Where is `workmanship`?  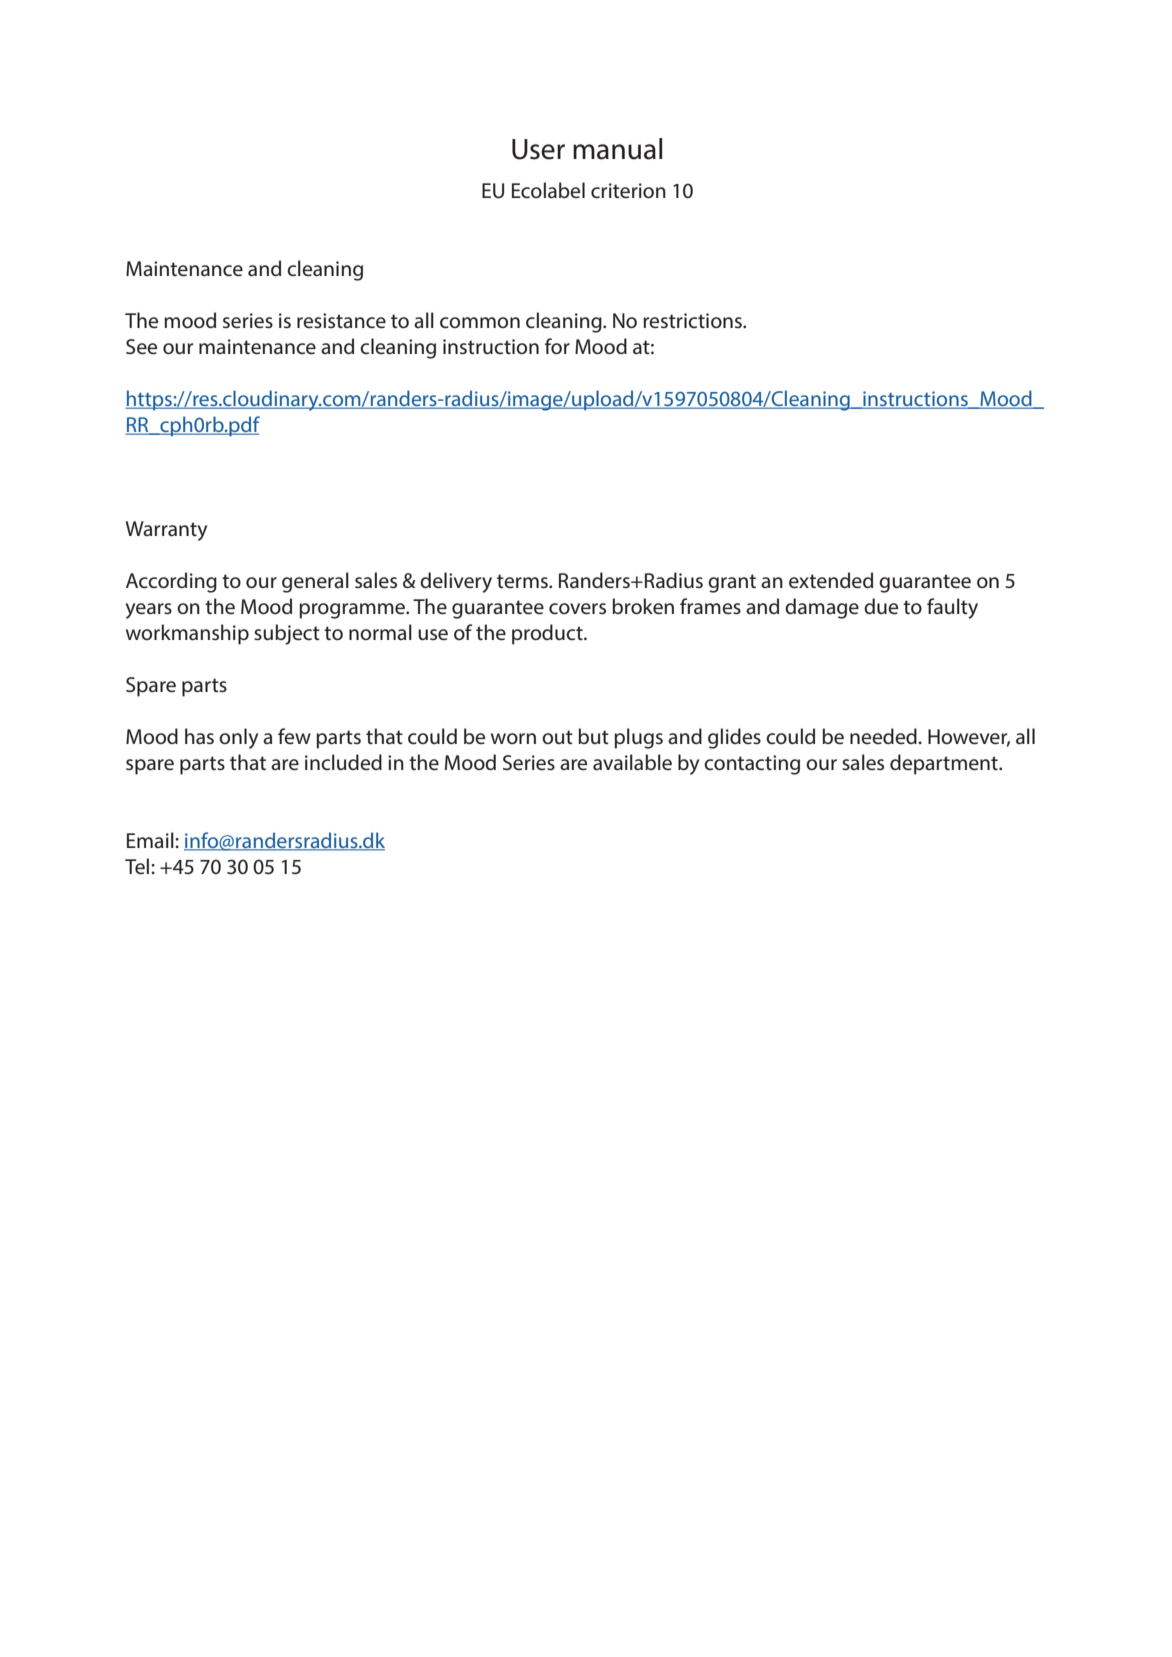
workmanship is located at coordinates (187, 634).
